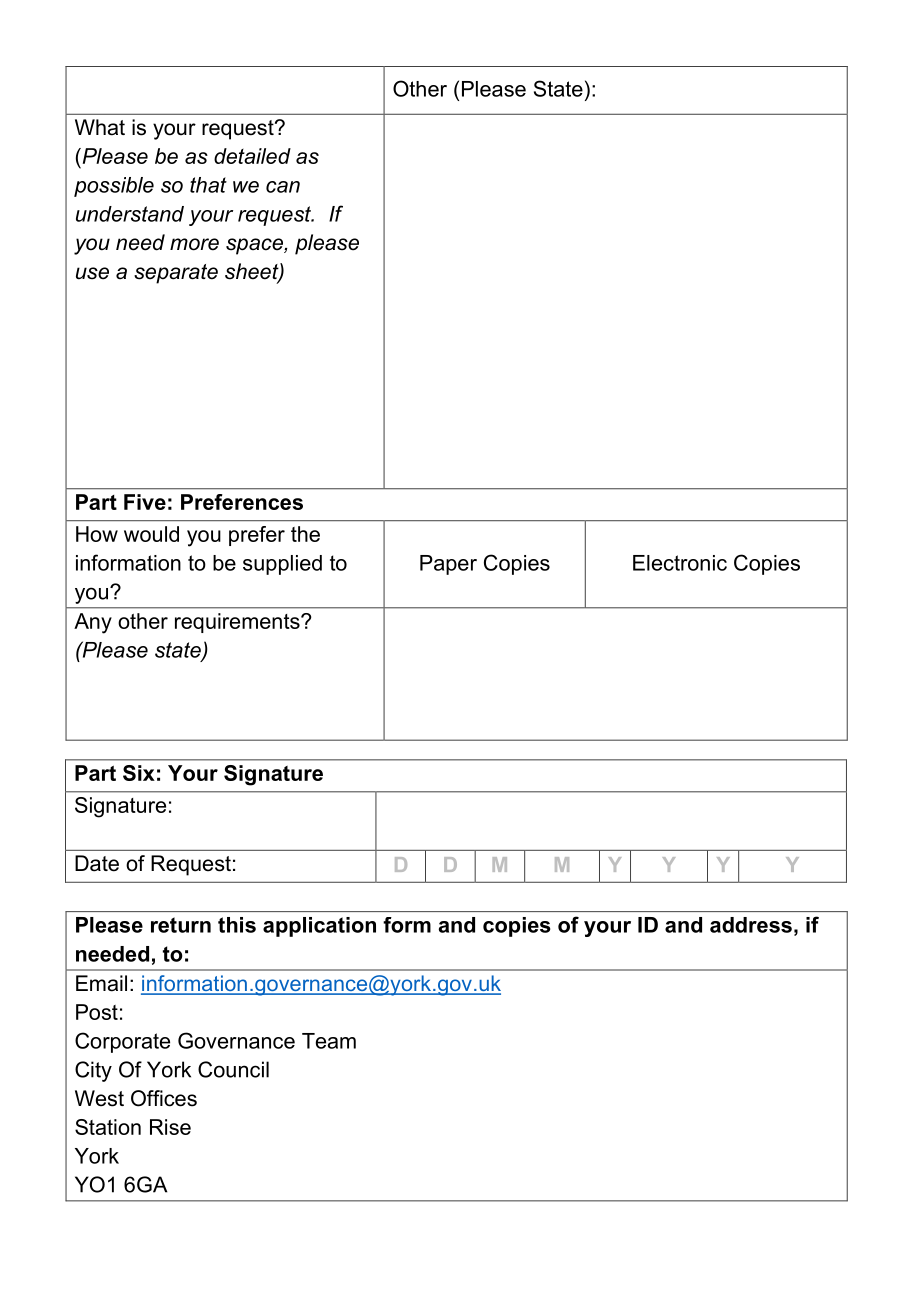 The height and width of the screenshot is (1308, 924). Describe the element at coordinates (448, 565) in the screenshot. I see `Paper` at that location.
